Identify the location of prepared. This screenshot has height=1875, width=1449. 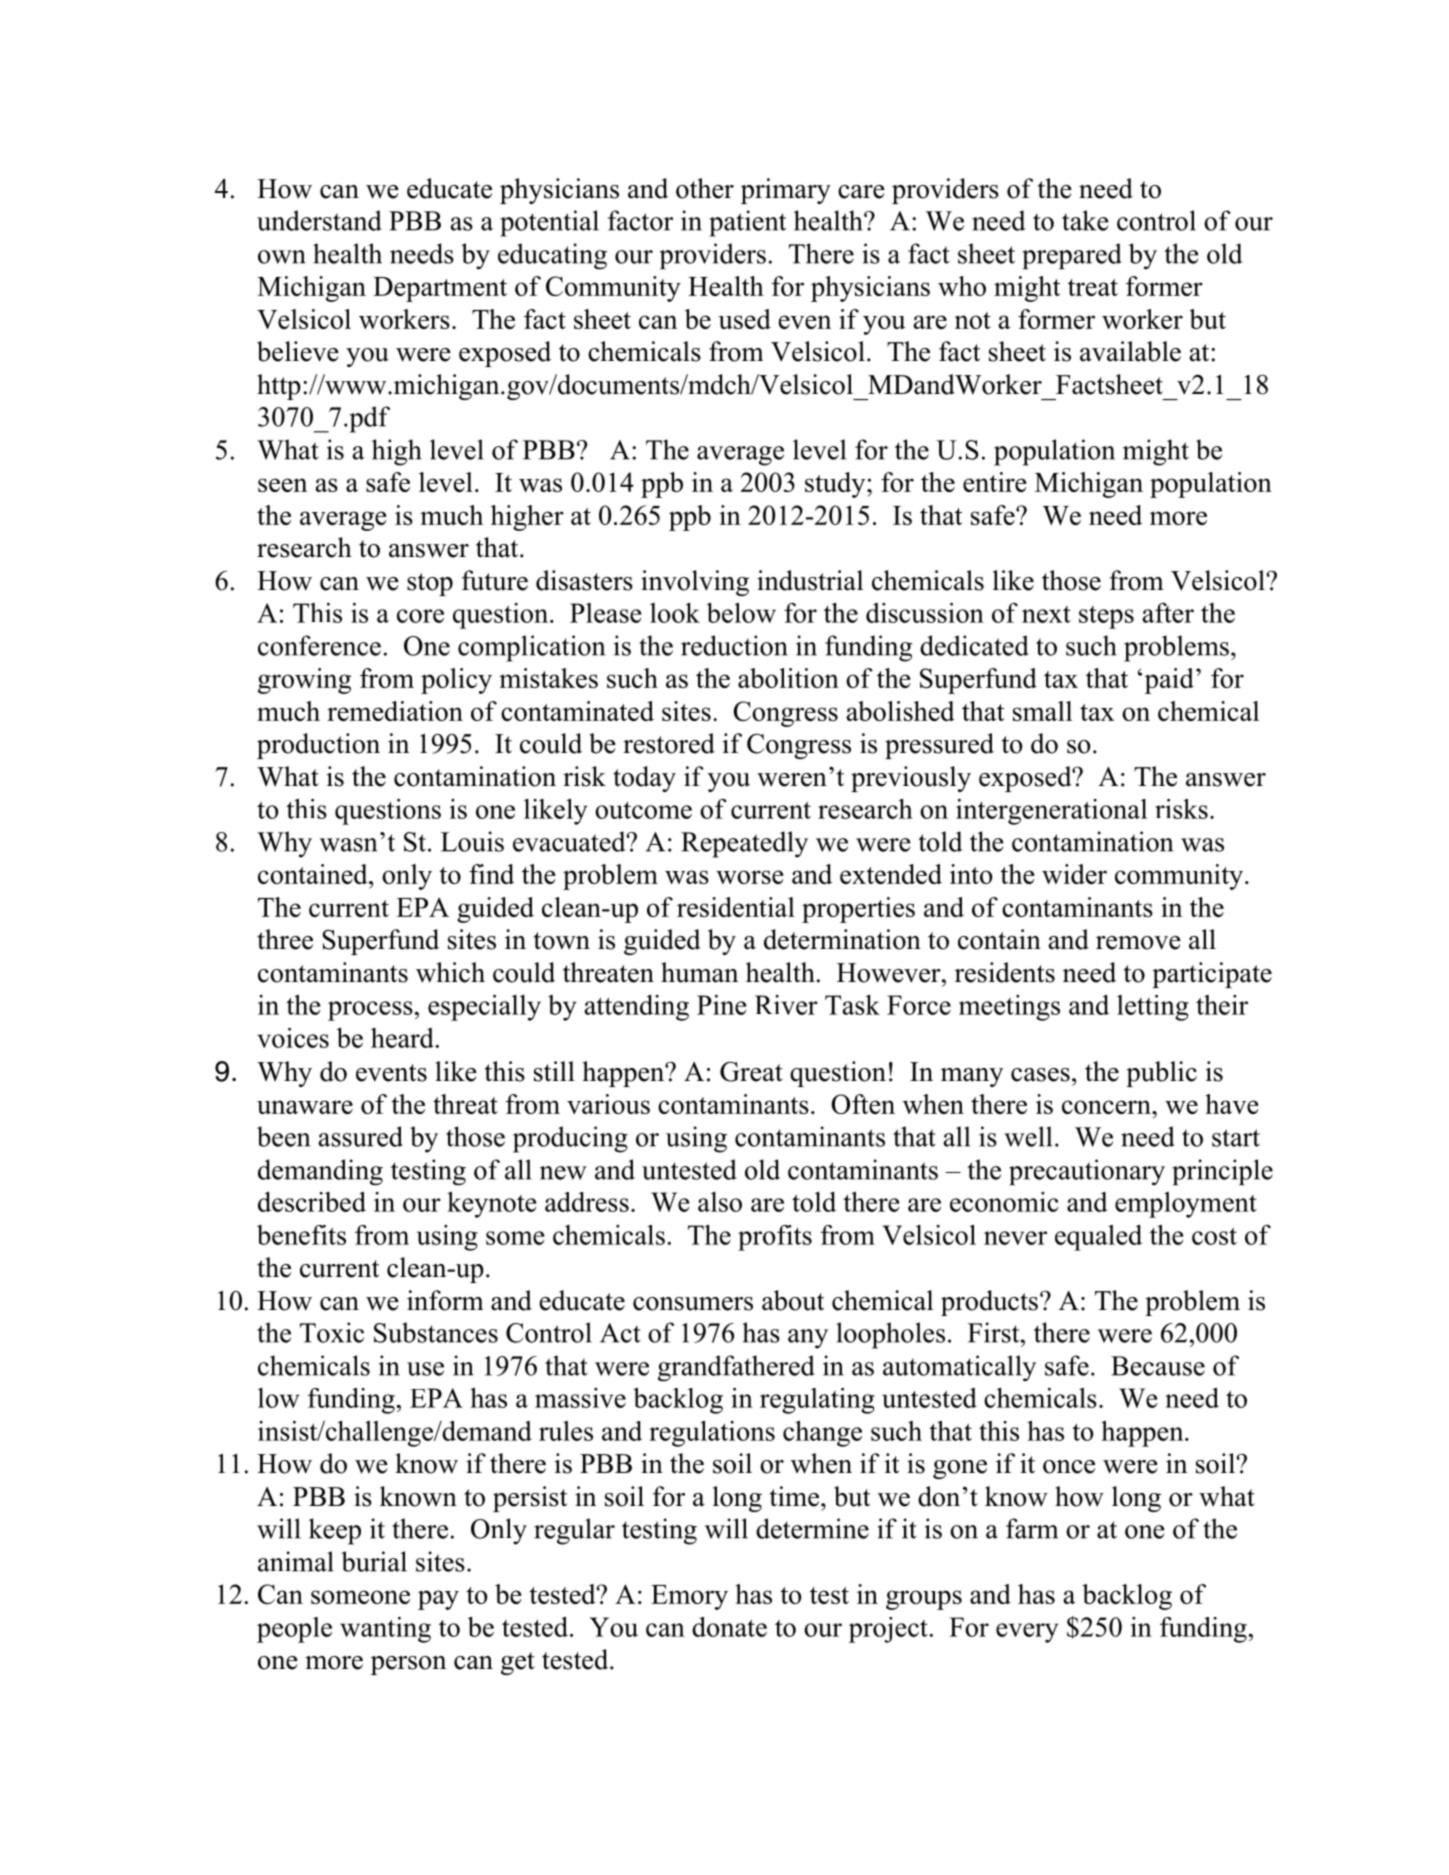
(1072, 256).
